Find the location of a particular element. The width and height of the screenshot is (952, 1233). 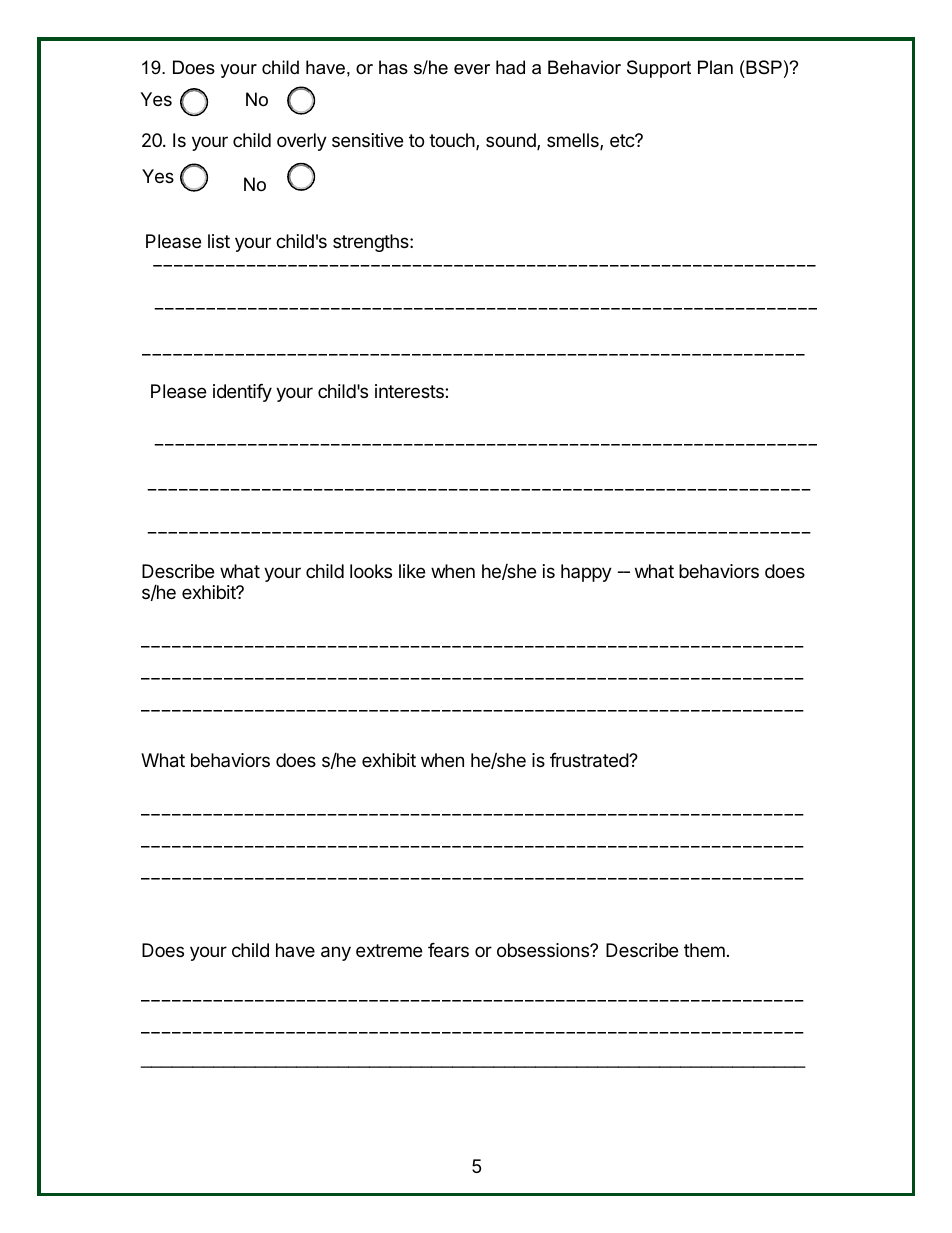

interests is located at coordinates (410, 391).
